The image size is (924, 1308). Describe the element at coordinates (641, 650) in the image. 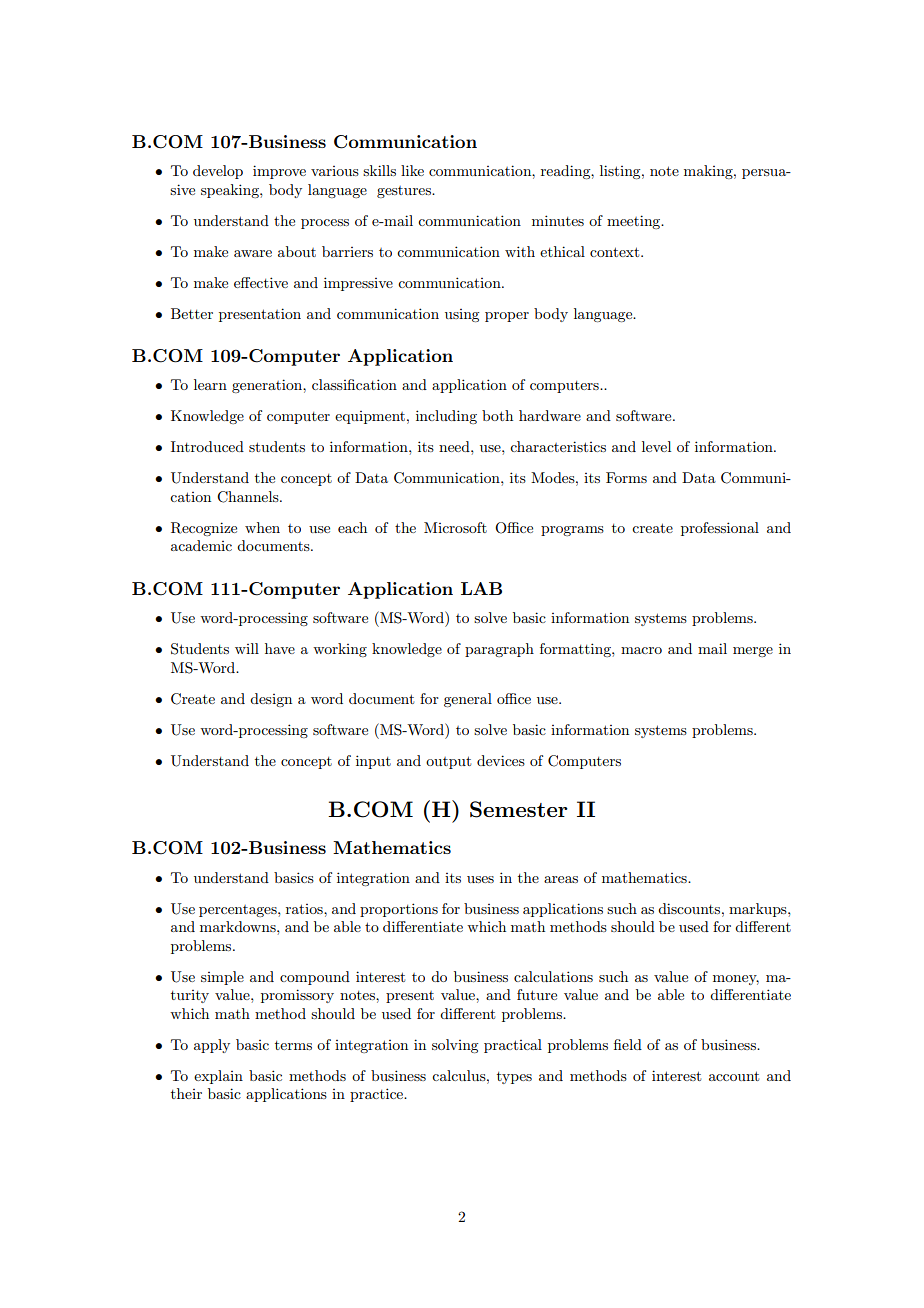

I see `macro` at that location.
